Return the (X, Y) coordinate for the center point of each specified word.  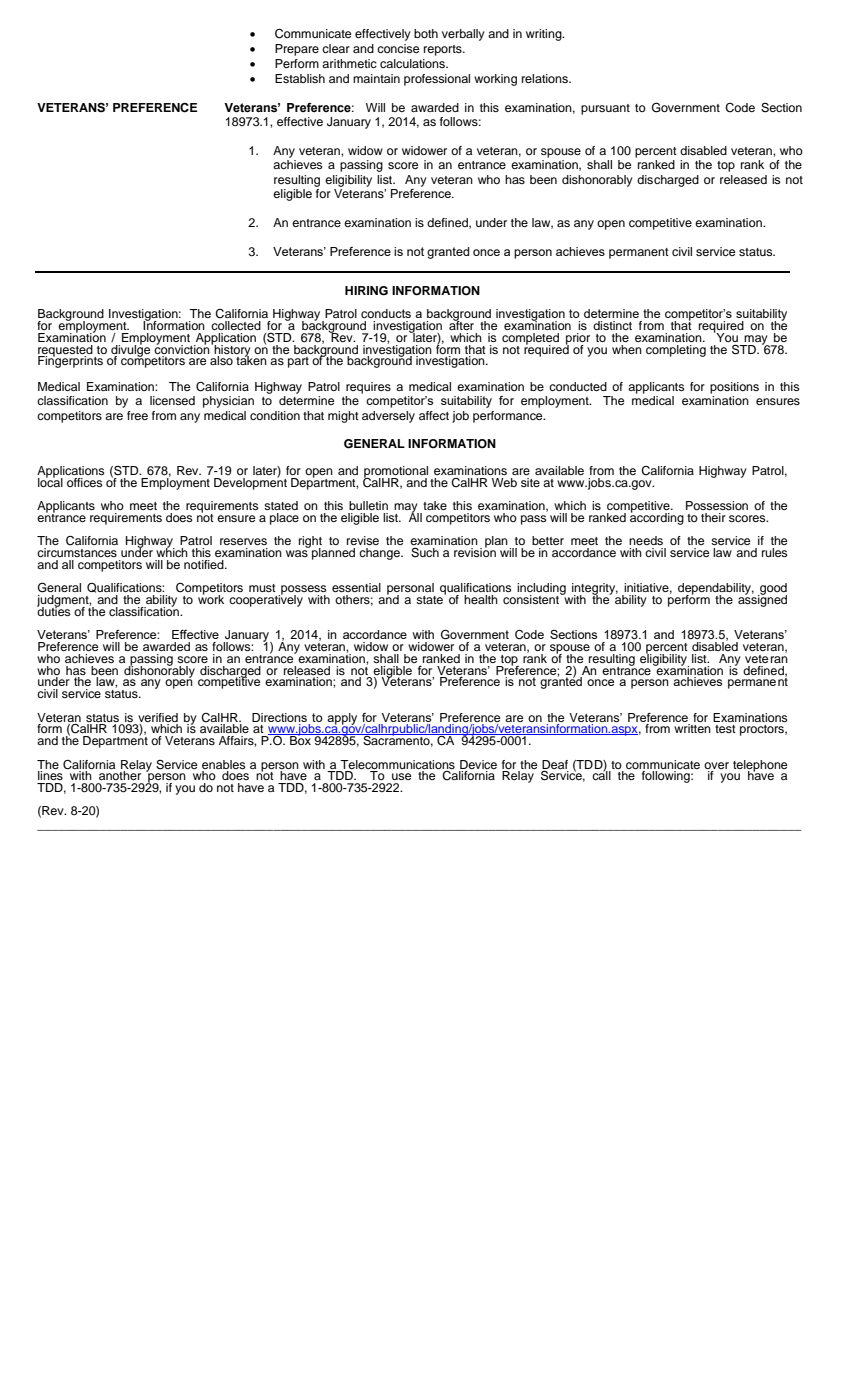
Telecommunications (397, 764)
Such (425, 553)
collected (236, 325)
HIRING (366, 291)
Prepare (297, 50)
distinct (612, 325)
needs (646, 540)
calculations (413, 63)
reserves (243, 541)
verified (158, 717)
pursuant (605, 109)
